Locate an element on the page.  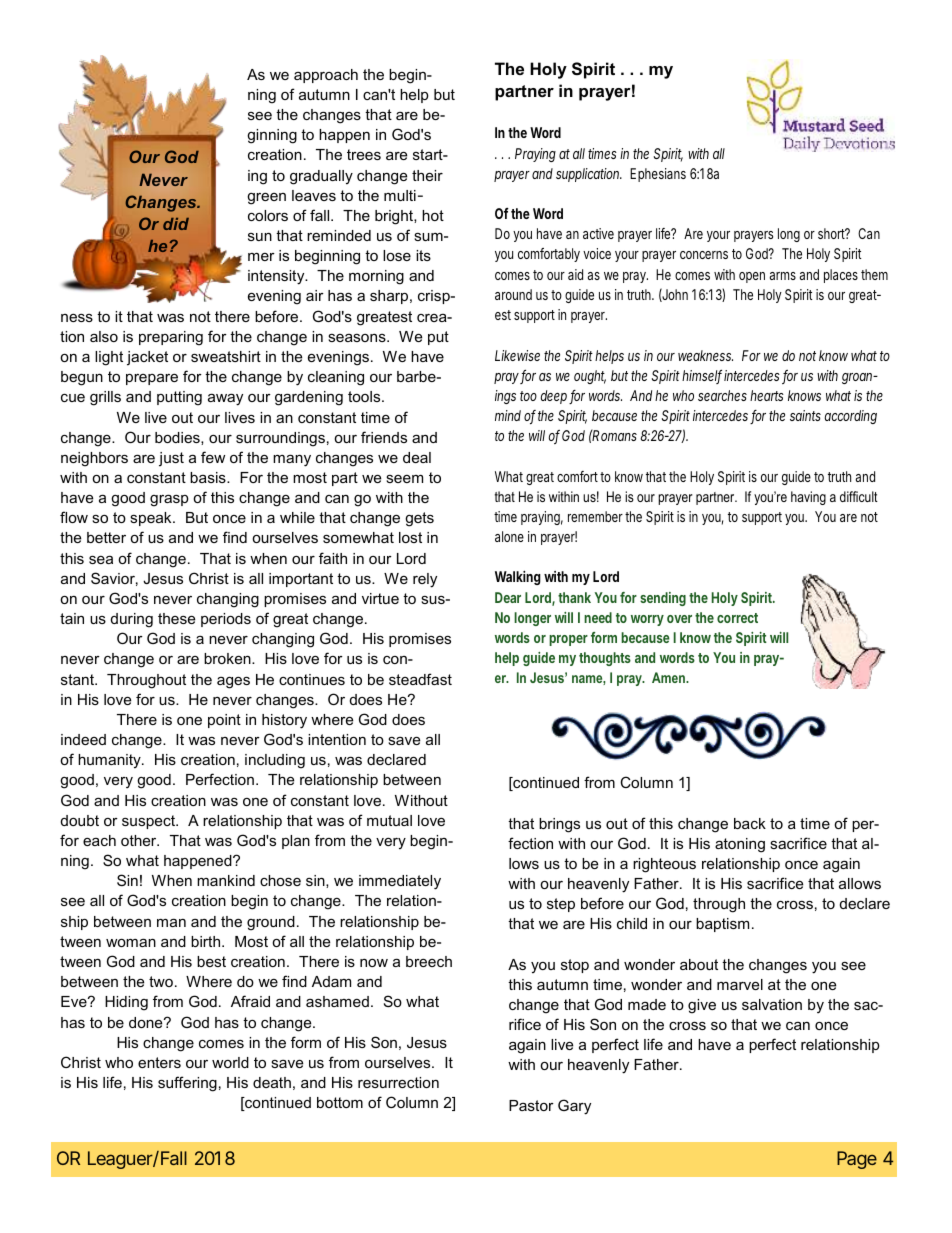
Dear is located at coordinates (508, 597).
